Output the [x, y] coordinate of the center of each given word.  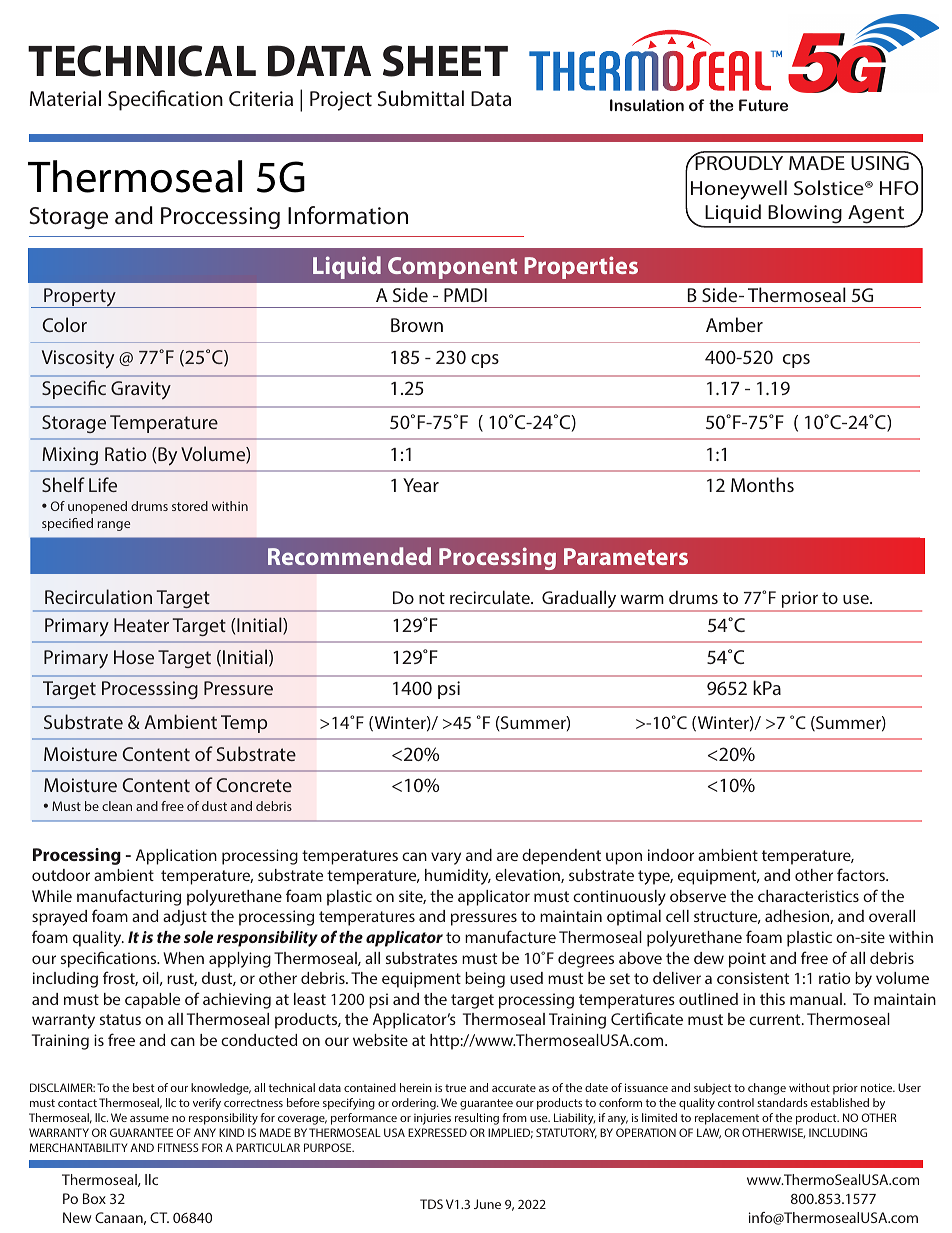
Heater [141, 625]
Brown [417, 325]
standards [782, 1102]
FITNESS [178, 1147]
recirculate [491, 597]
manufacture [510, 936]
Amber [734, 324]
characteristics [808, 896]
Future [763, 105]
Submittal [421, 98]
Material [65, 98]
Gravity [141, 390]
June [487, 1204]
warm [642, 599]
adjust [185, 918]
